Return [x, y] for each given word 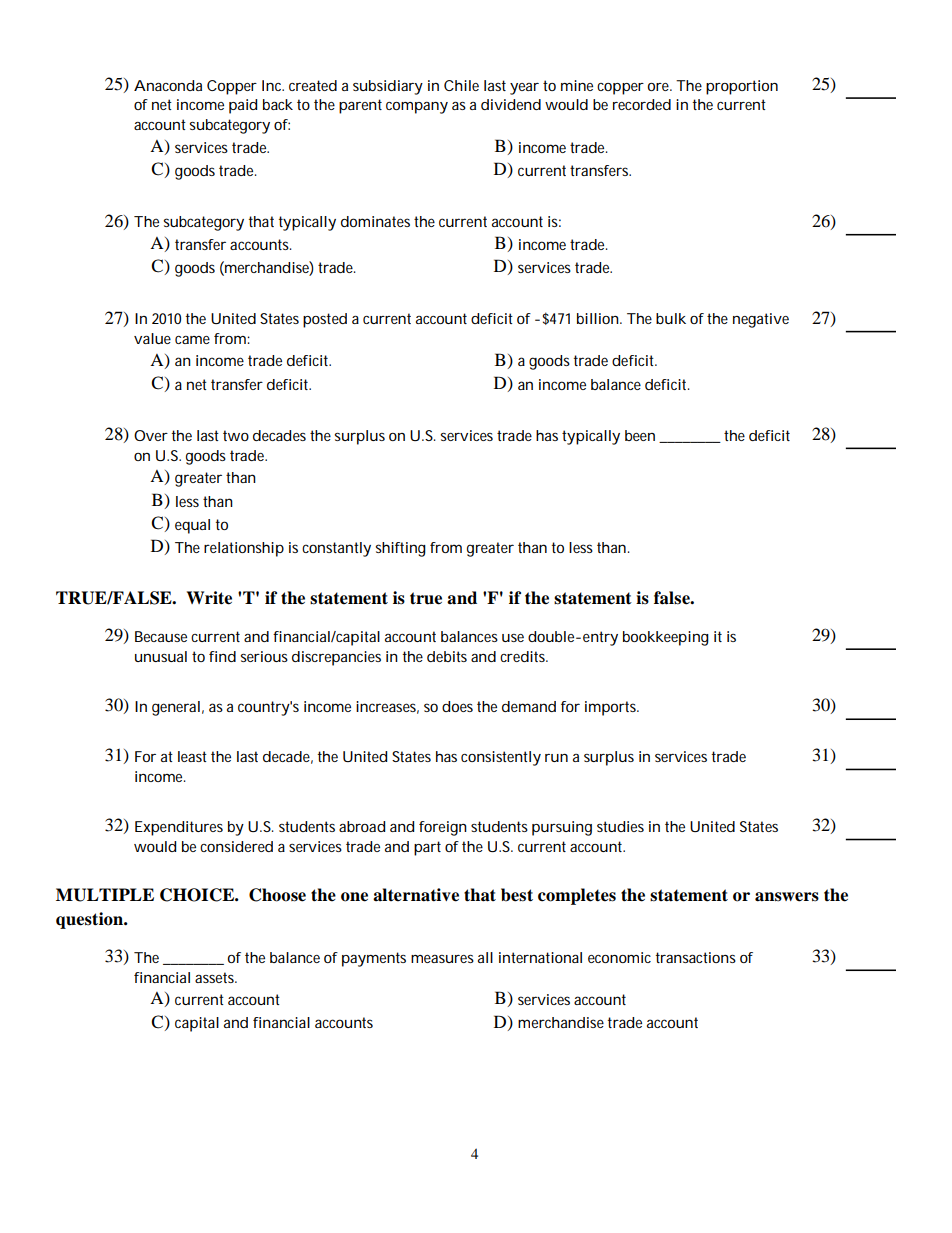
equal [192, 526]
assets [216, 977]
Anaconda [168, 85]
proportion [742, 87]
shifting [400, 549]
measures [442, 959]
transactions [695, 957]
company [417, 108]
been [640, 435]
